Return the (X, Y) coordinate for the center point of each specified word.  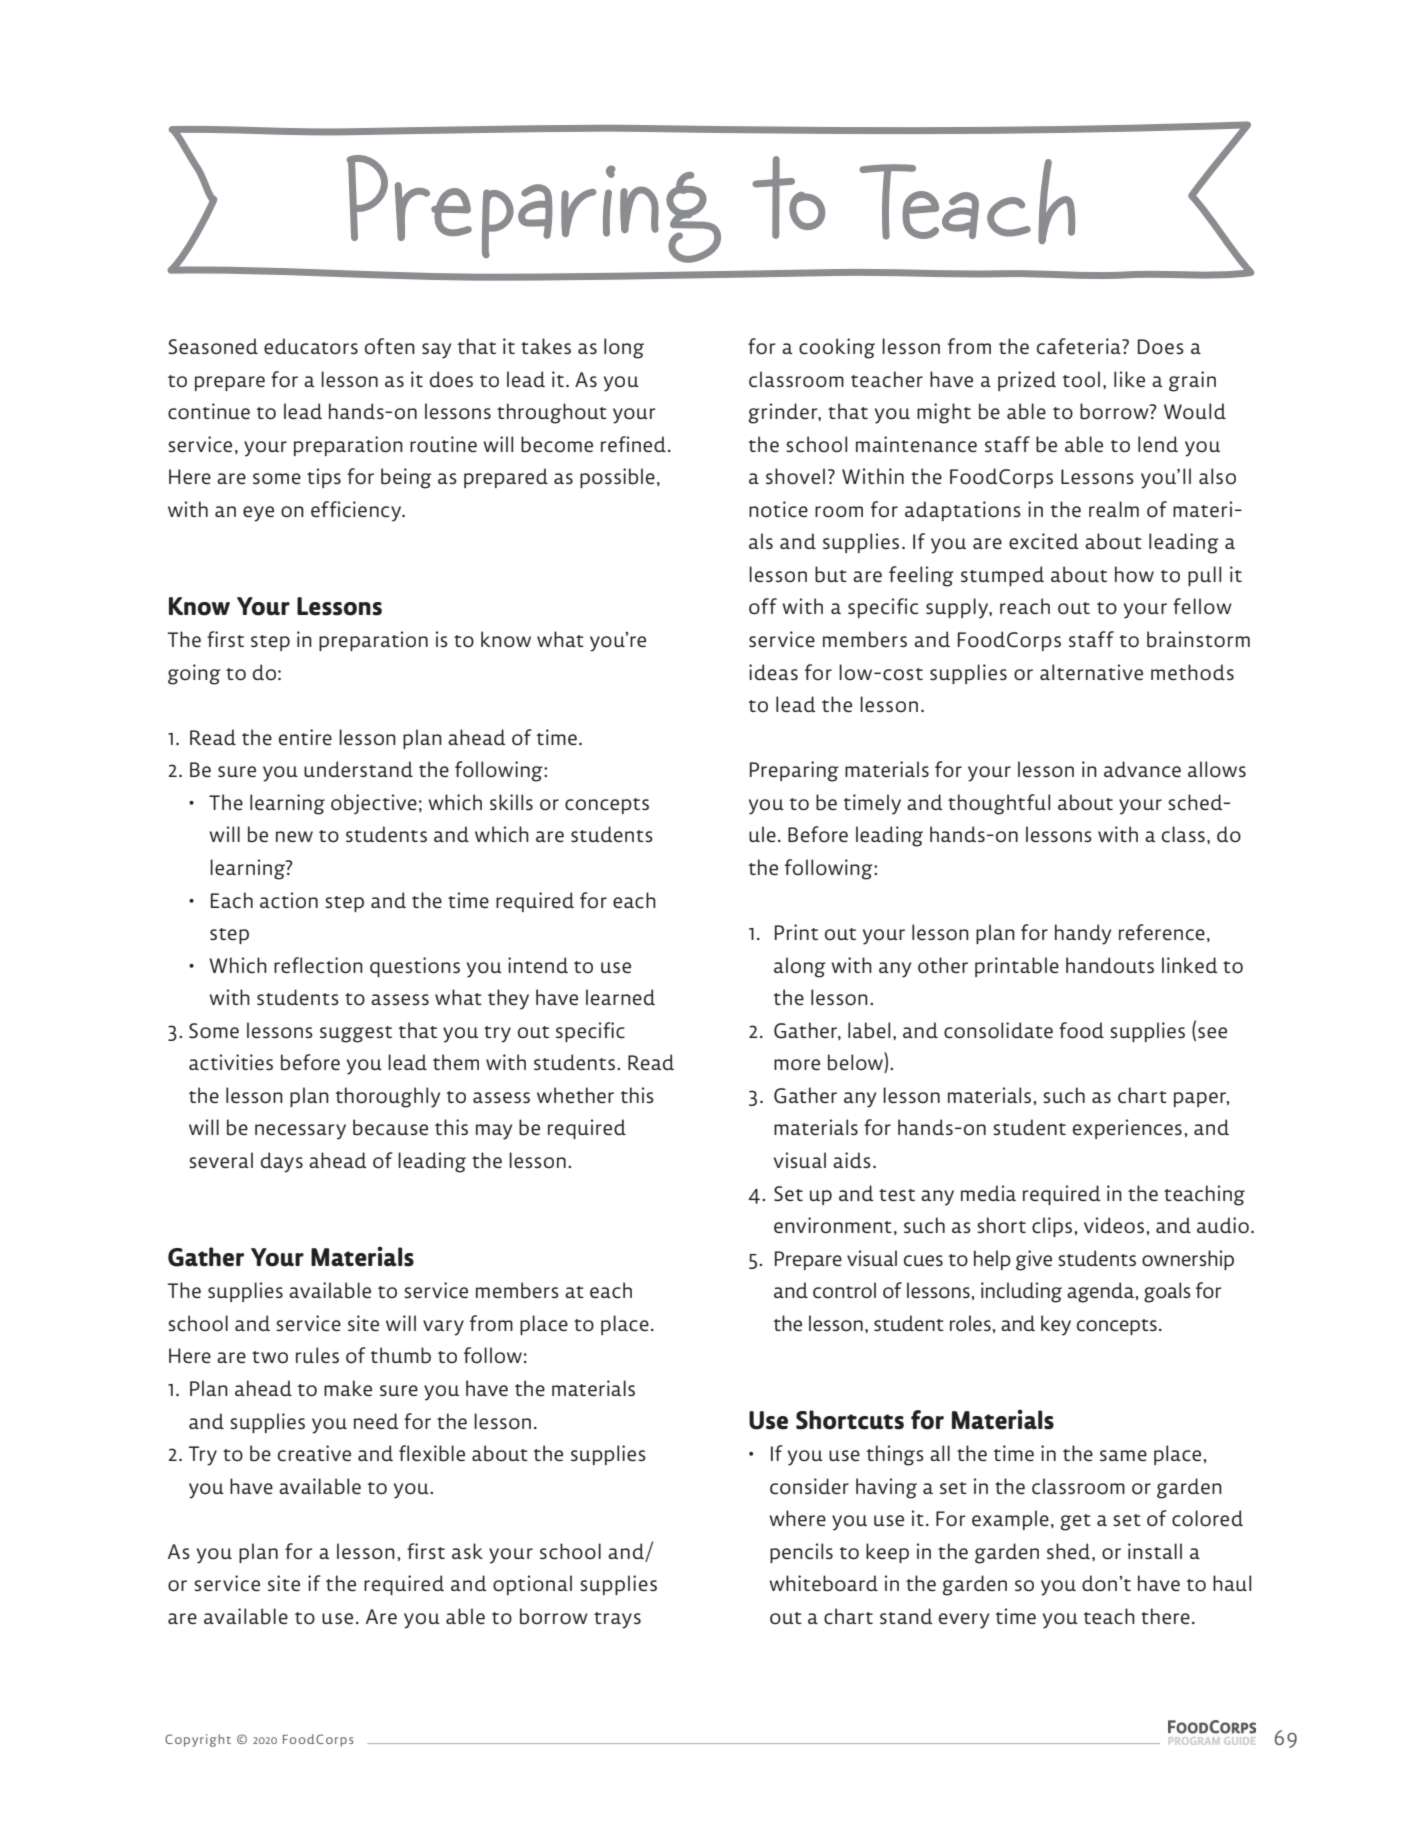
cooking (837, 348)
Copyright (198, 1740)
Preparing (794, 771)
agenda (1101, 1292)
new (294, 836)
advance (1142, 769)
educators (311, 346)
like (1129, 379)
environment (833, 1225)
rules (317, 1355)
